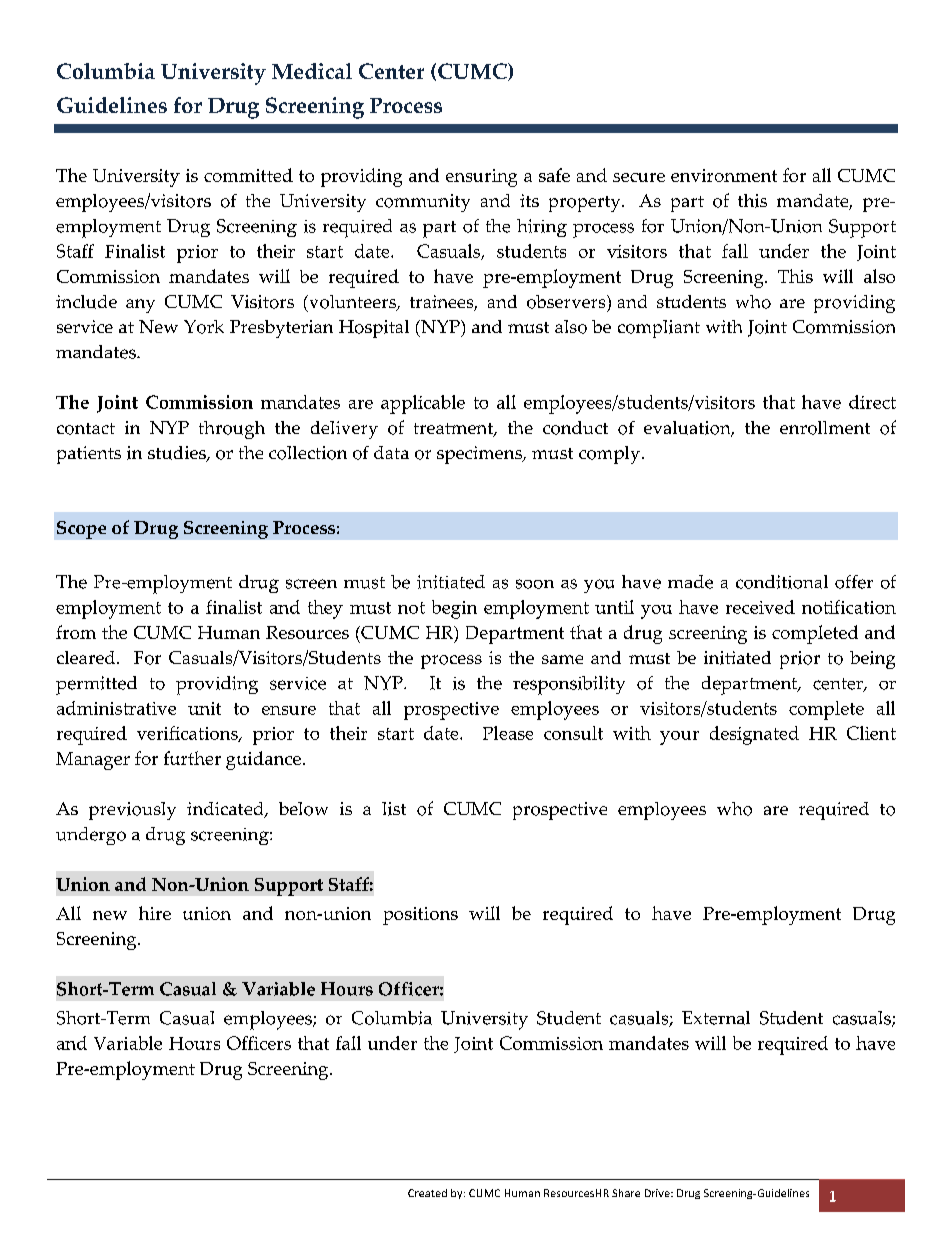 The image size is (952, 1233). I want to click on environment, so click(724, 175).
